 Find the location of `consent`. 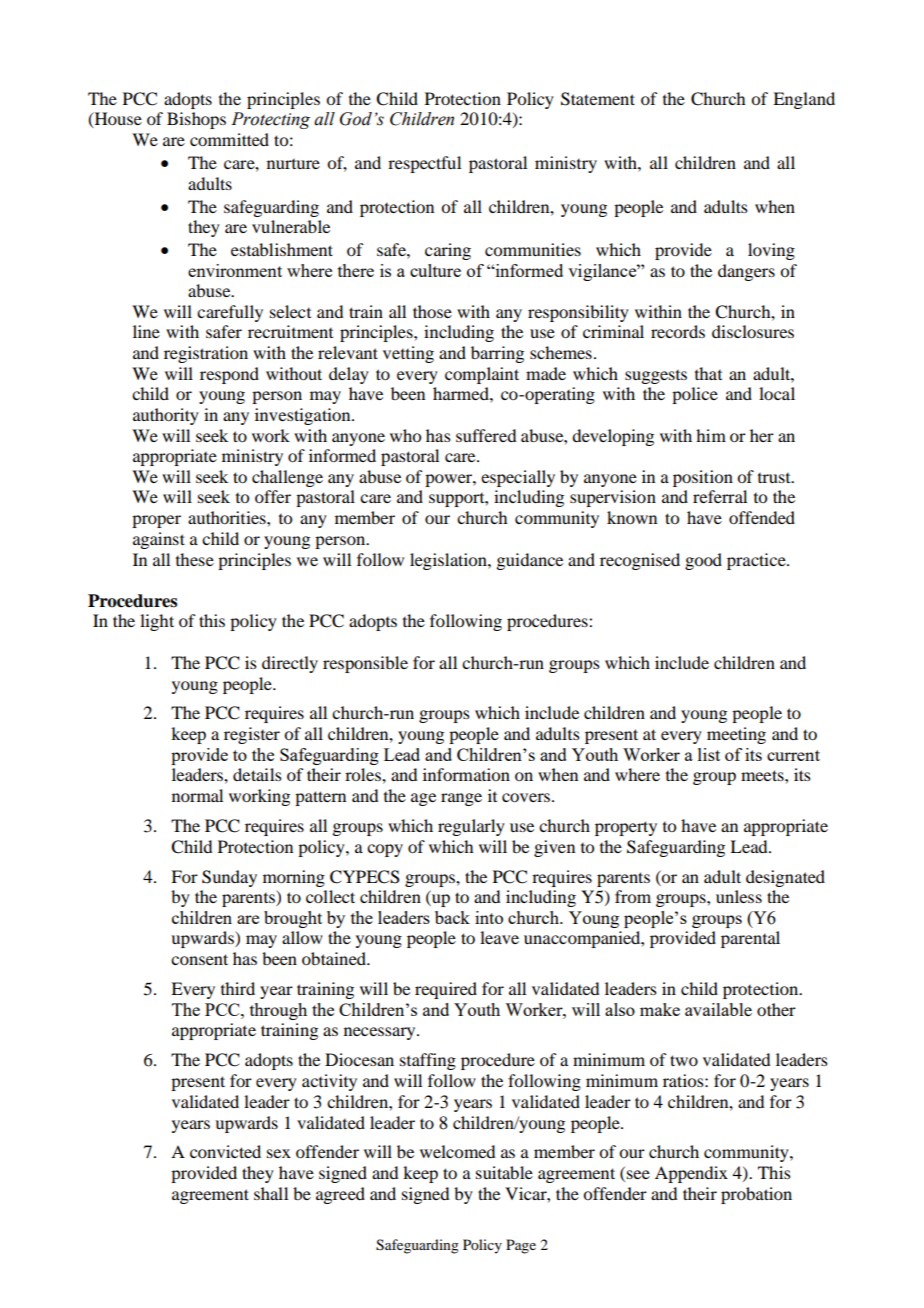

consent is located at coordinates (199, 959).
